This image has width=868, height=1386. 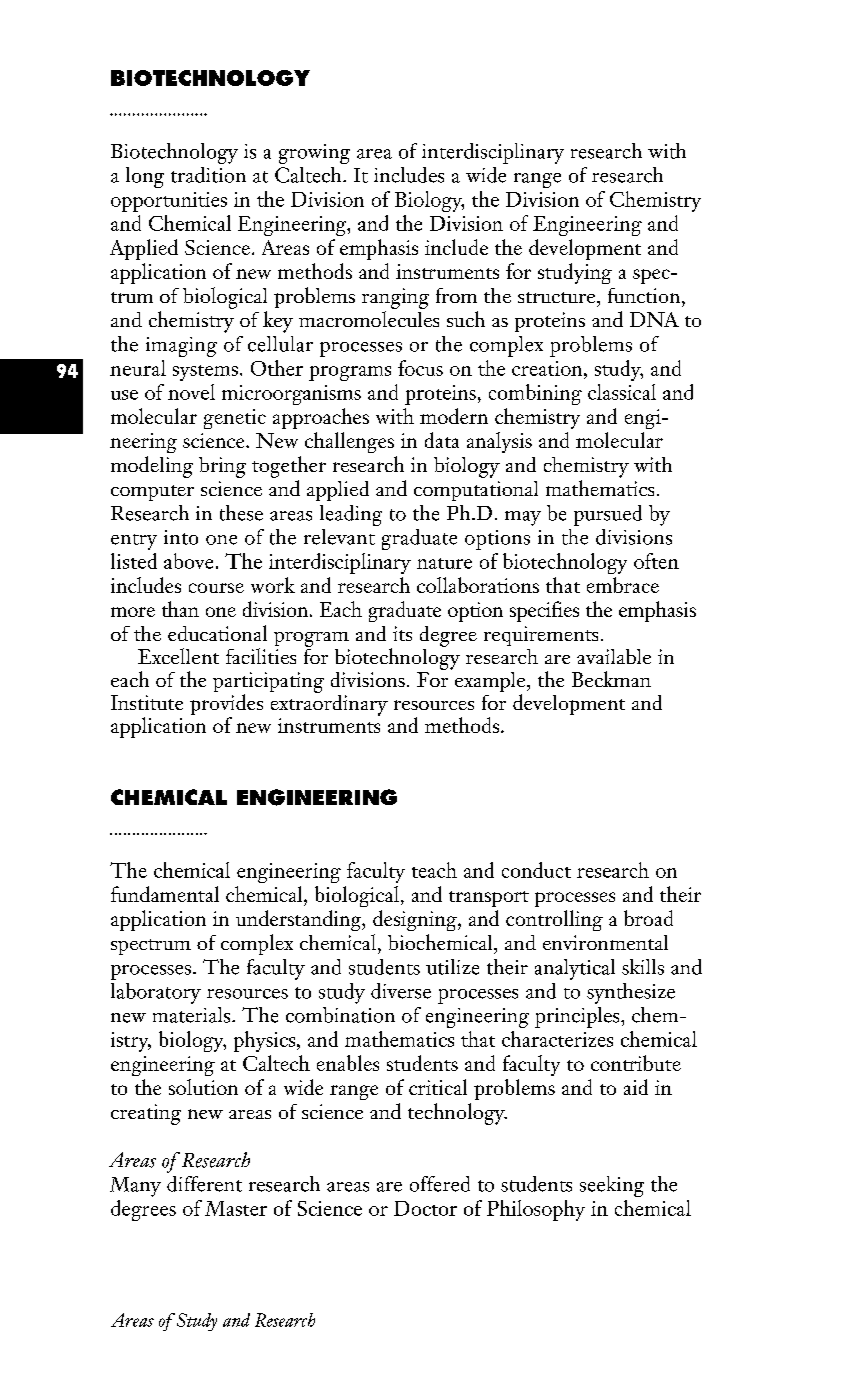 I want to click on structure, so click(x=558, y=297).
